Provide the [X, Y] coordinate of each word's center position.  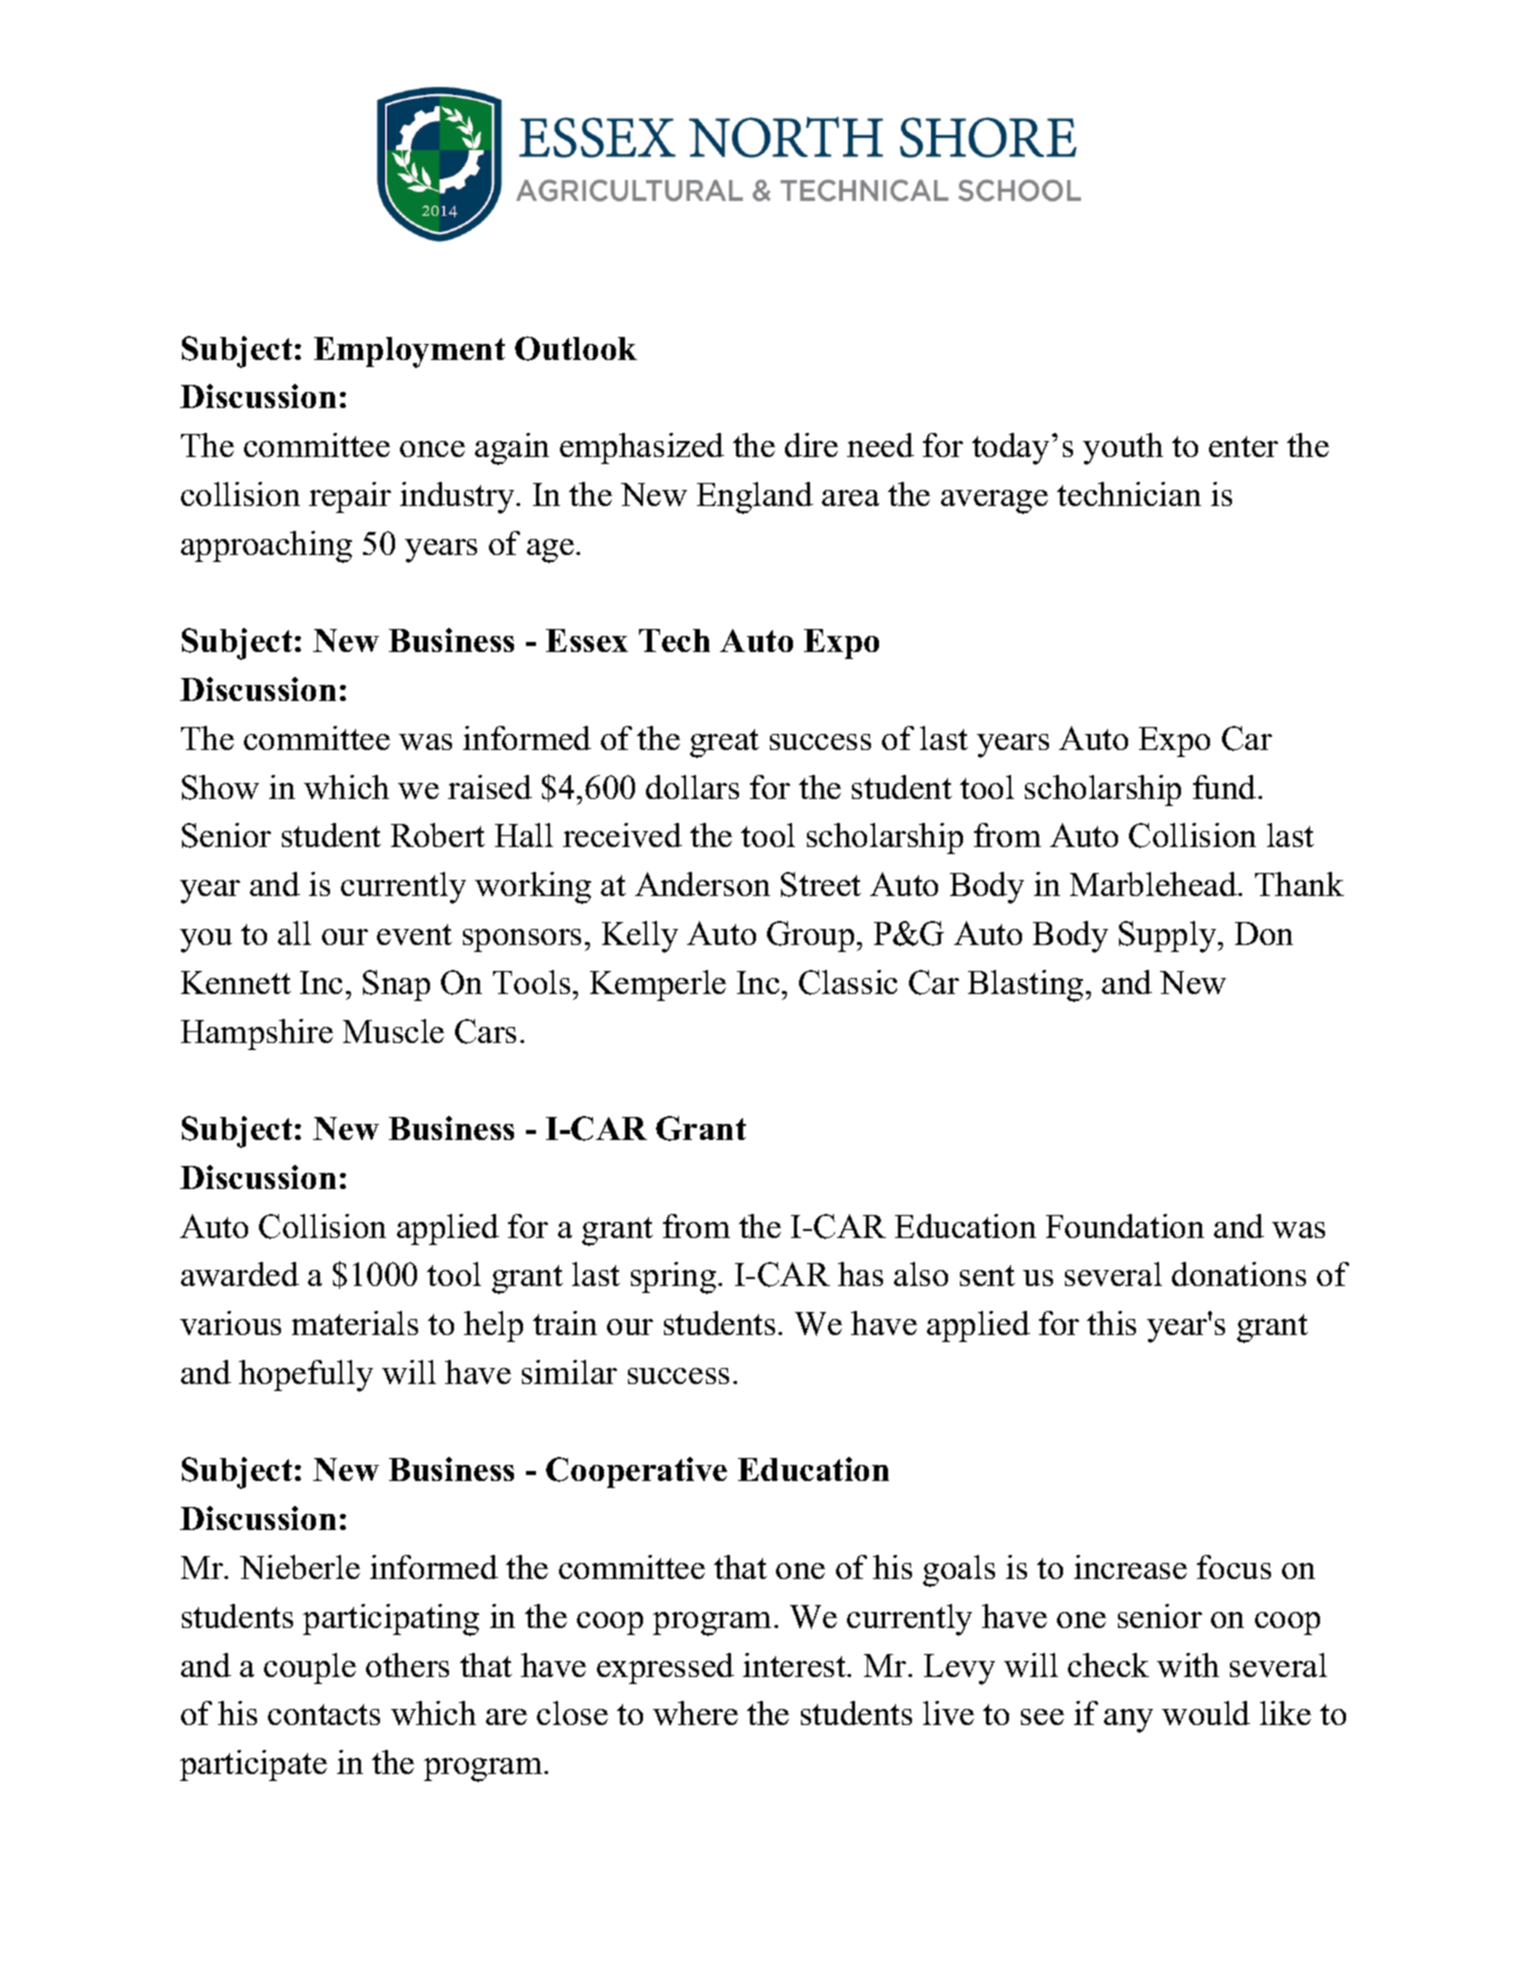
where [695, 1713]
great [724, 743]
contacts [324, 1714]
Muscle [393, 1031]
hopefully [306, 1376]
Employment [409, 352]
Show [220, 787]
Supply [1169, 937]
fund [1226, 787]
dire [811, 445]
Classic [848, 982]
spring [675, 1278]
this [1111, 1323]
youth [1123, 449]
